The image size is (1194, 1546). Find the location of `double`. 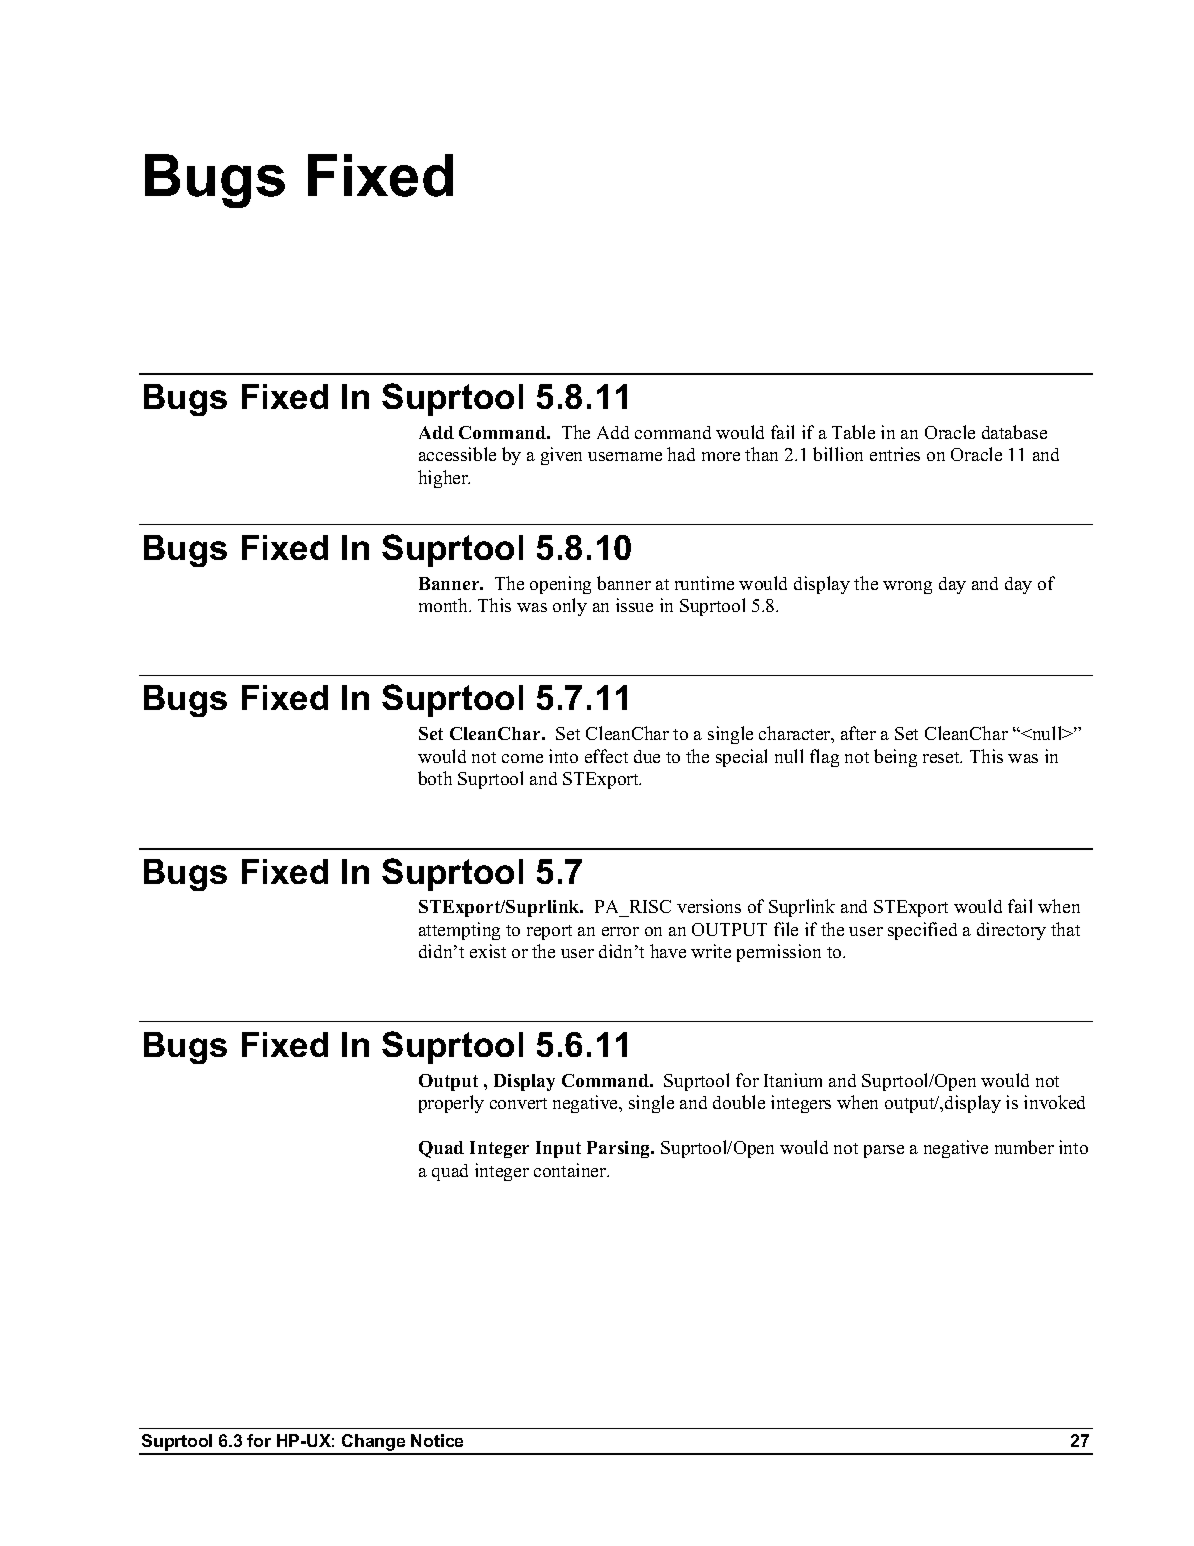

double is located at coordinates (739, 1102).
